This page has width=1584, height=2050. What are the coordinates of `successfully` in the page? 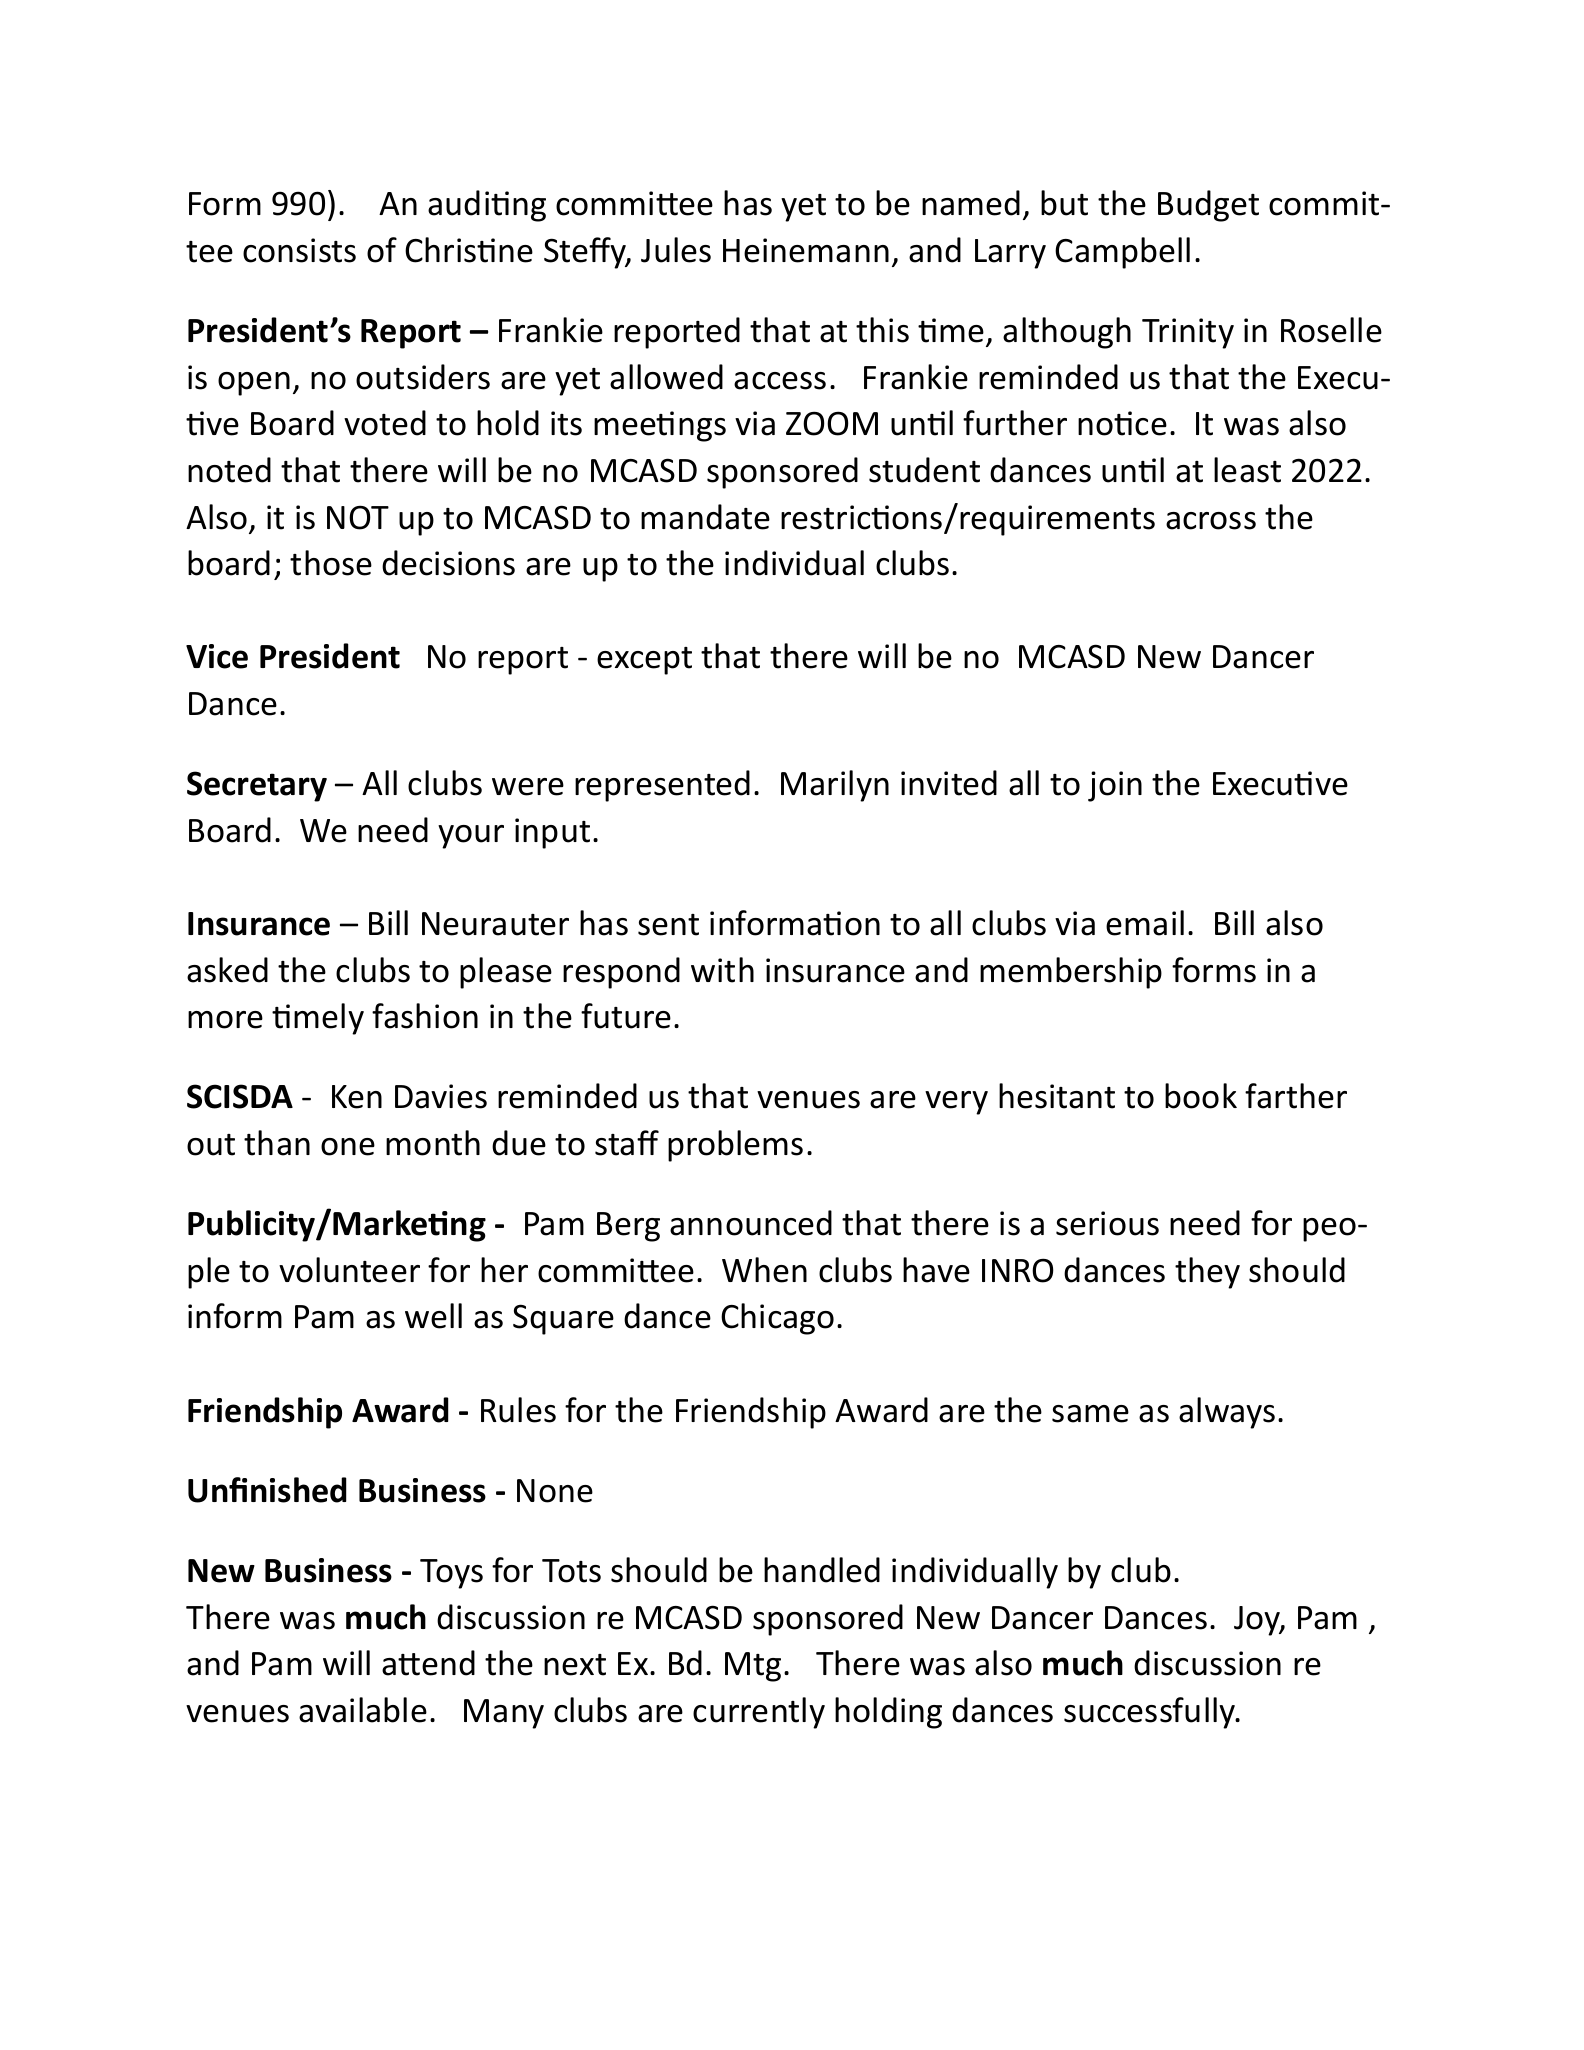 It's located at (1151, 1713).
